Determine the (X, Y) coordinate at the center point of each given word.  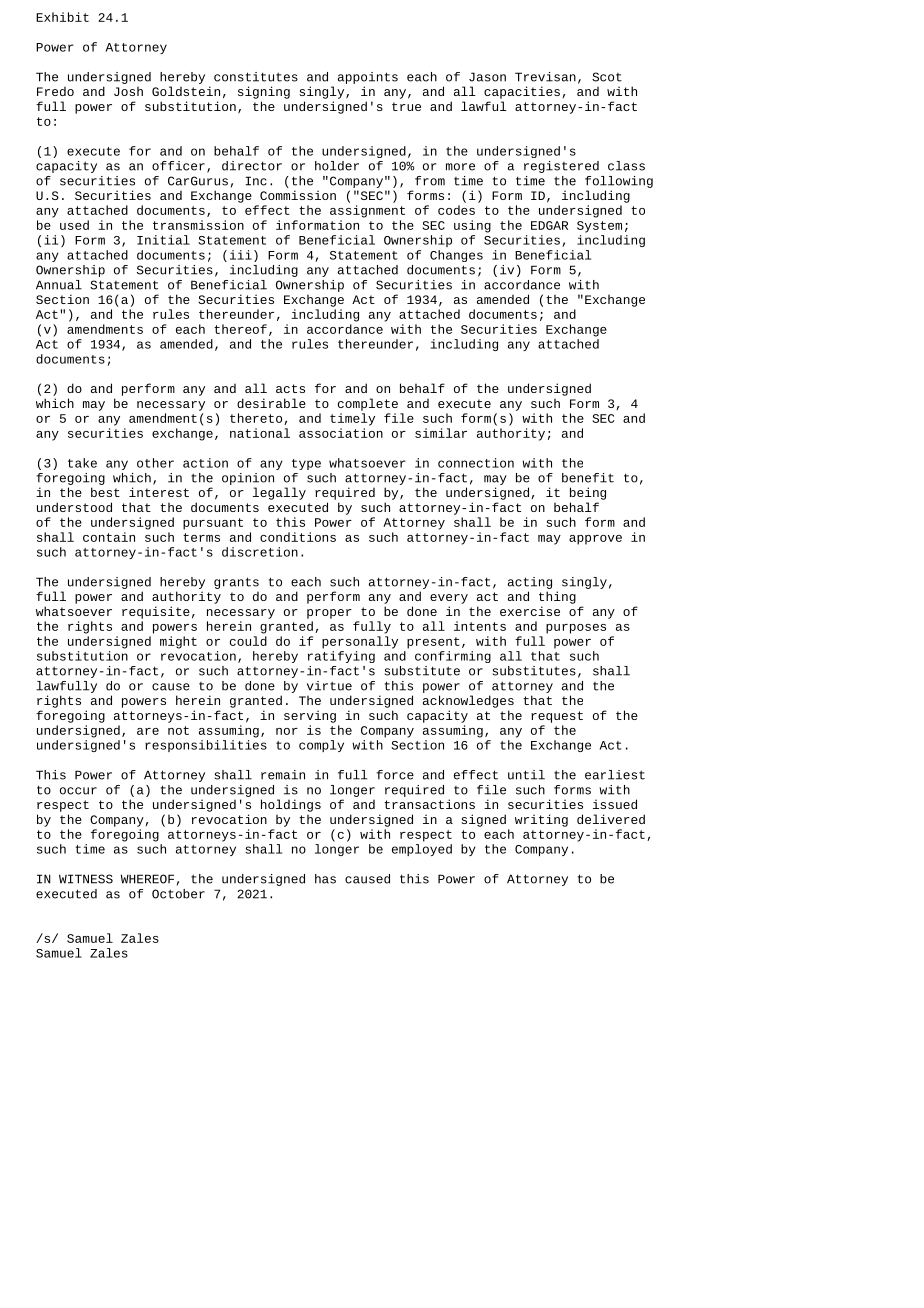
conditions (298, 537)
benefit (588, 478)
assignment (367, 211)
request (557, 717)
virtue (329, 686)
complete (368, 404)
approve (595, 540)
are (148, 731)
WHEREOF (147, 879)
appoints (368, 78)
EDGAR (549, 225)
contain (109, 537)
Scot (607, 77)
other (155, 463)
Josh (128, 91)
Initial (163, 240)
